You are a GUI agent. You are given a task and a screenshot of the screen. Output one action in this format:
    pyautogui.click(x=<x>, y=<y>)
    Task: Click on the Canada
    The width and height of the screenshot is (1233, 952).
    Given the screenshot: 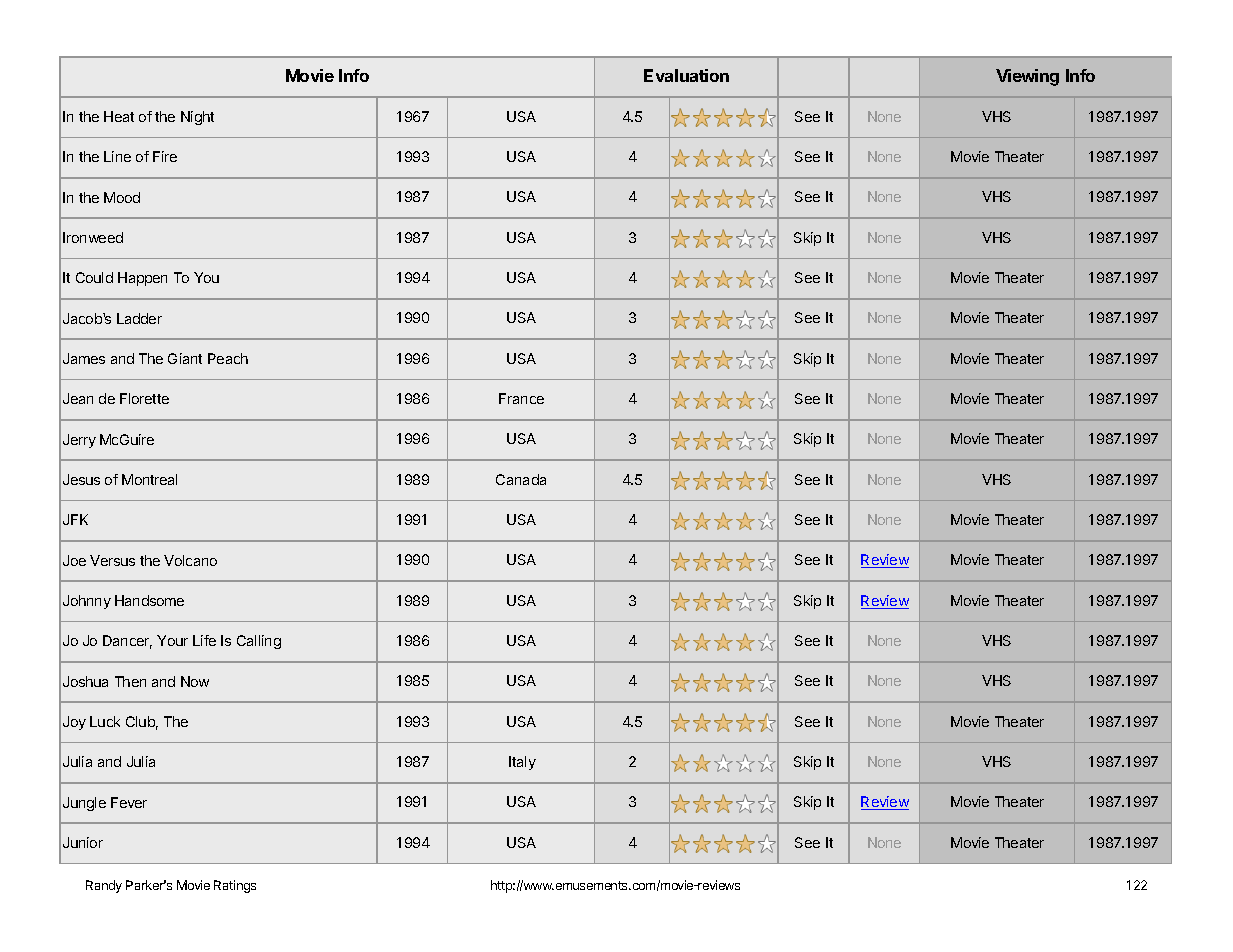 What is the action you would take?
    pyautogui.click(x=521, y=479)
